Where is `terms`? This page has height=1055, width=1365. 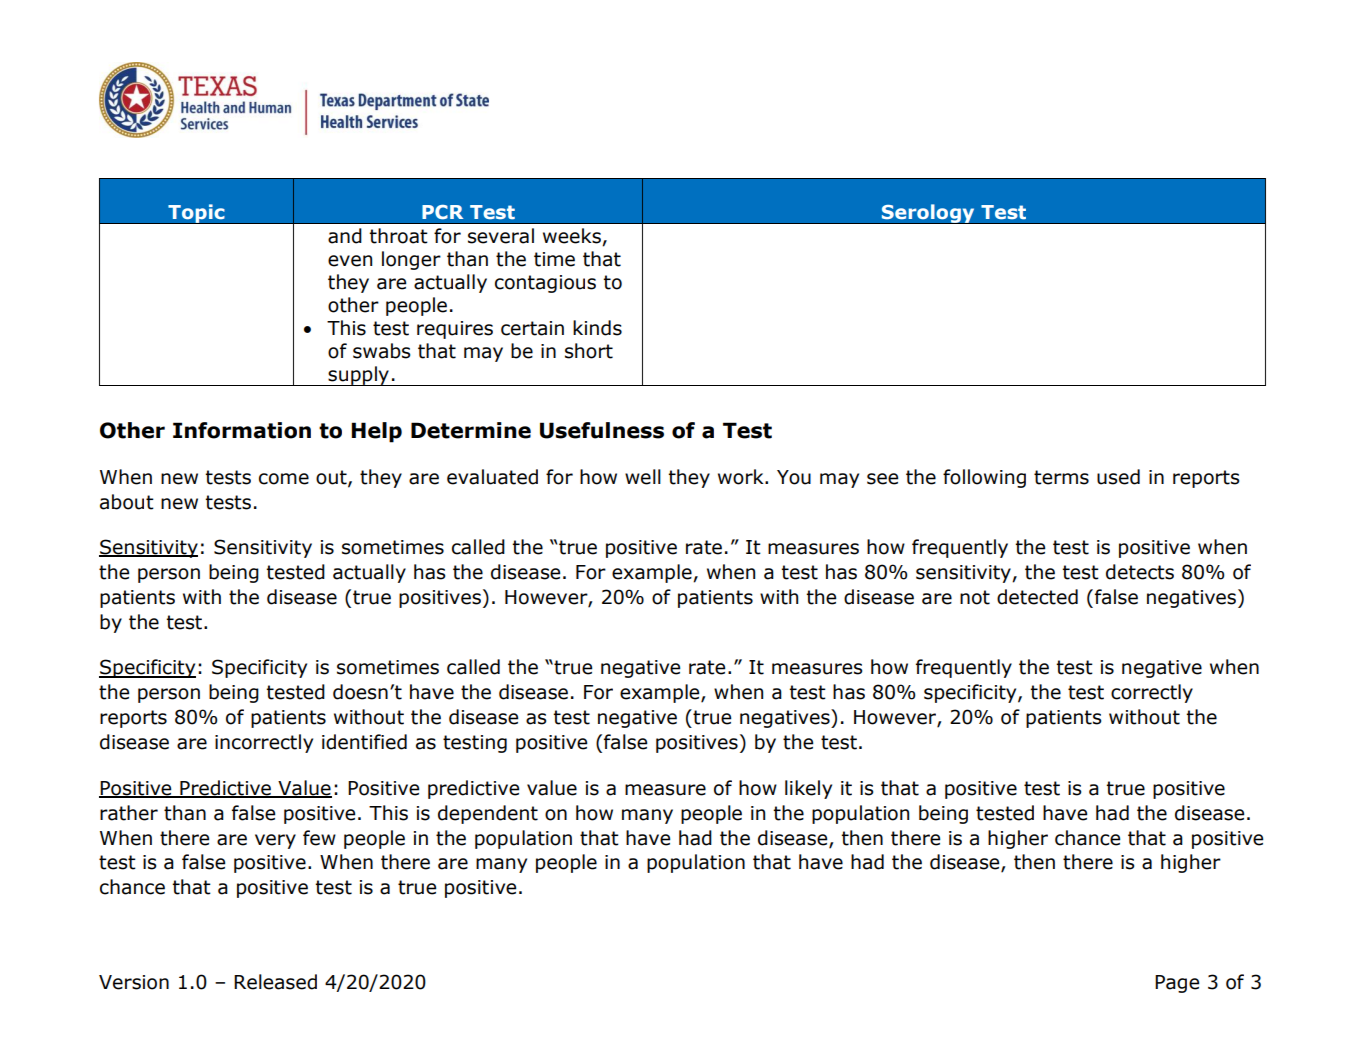 terms is located at coordinates (1061, 477).
